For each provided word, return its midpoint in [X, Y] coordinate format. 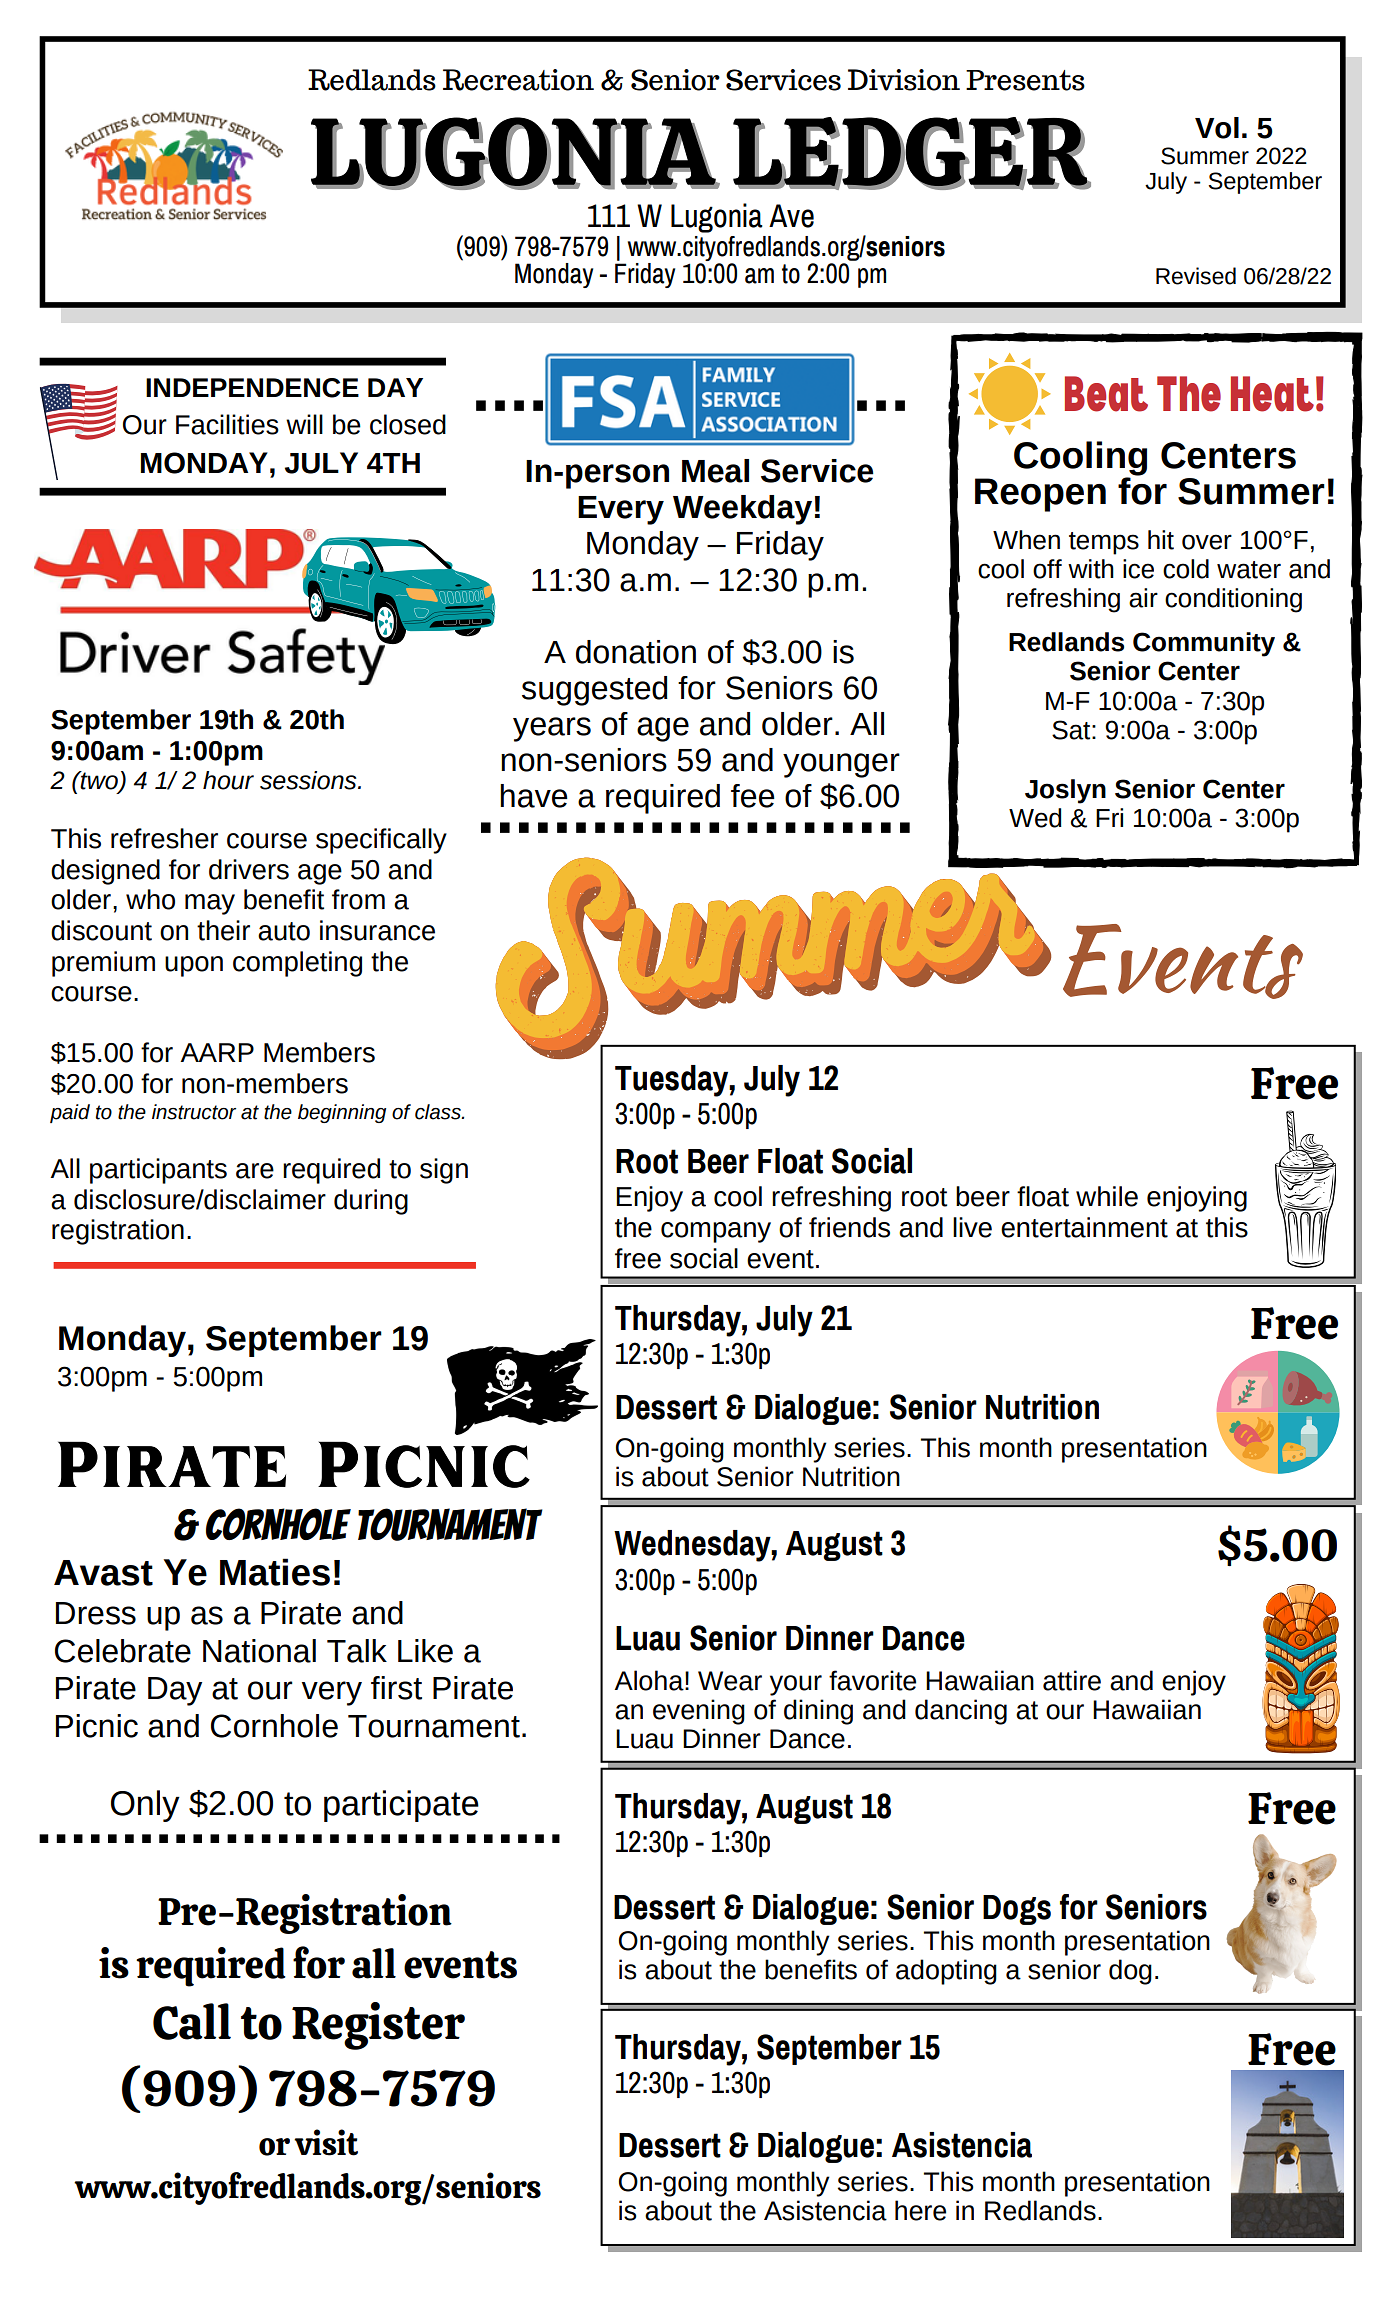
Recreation [518, 80]
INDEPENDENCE [252, 388]
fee [753, 796]
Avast [103, 1573]
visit [326, 2142]
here [920, 2210]
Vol [1217, 128]
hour [228, 780]
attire [1072, 1680]
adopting [946, 1972]
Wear [730, 1681]
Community [1204, 644]
